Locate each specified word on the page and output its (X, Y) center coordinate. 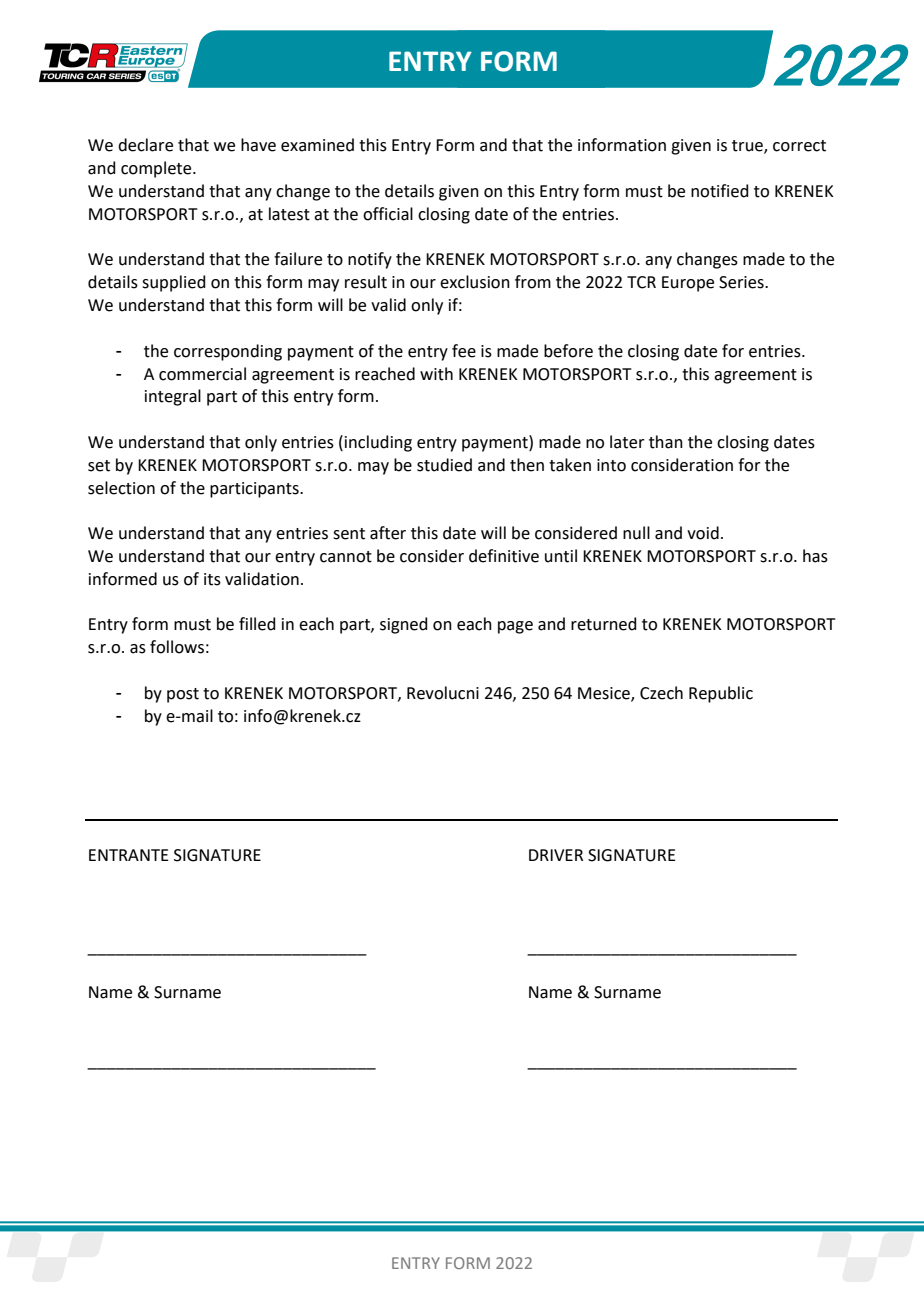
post (183, 695)
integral (173, 397)
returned (604, 624)
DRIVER (556, 855)
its (212, 579)
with (436, 374)
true (748, 147)
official (388, 214)
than (666, 442)
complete (157, 169)
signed (404, 625)
